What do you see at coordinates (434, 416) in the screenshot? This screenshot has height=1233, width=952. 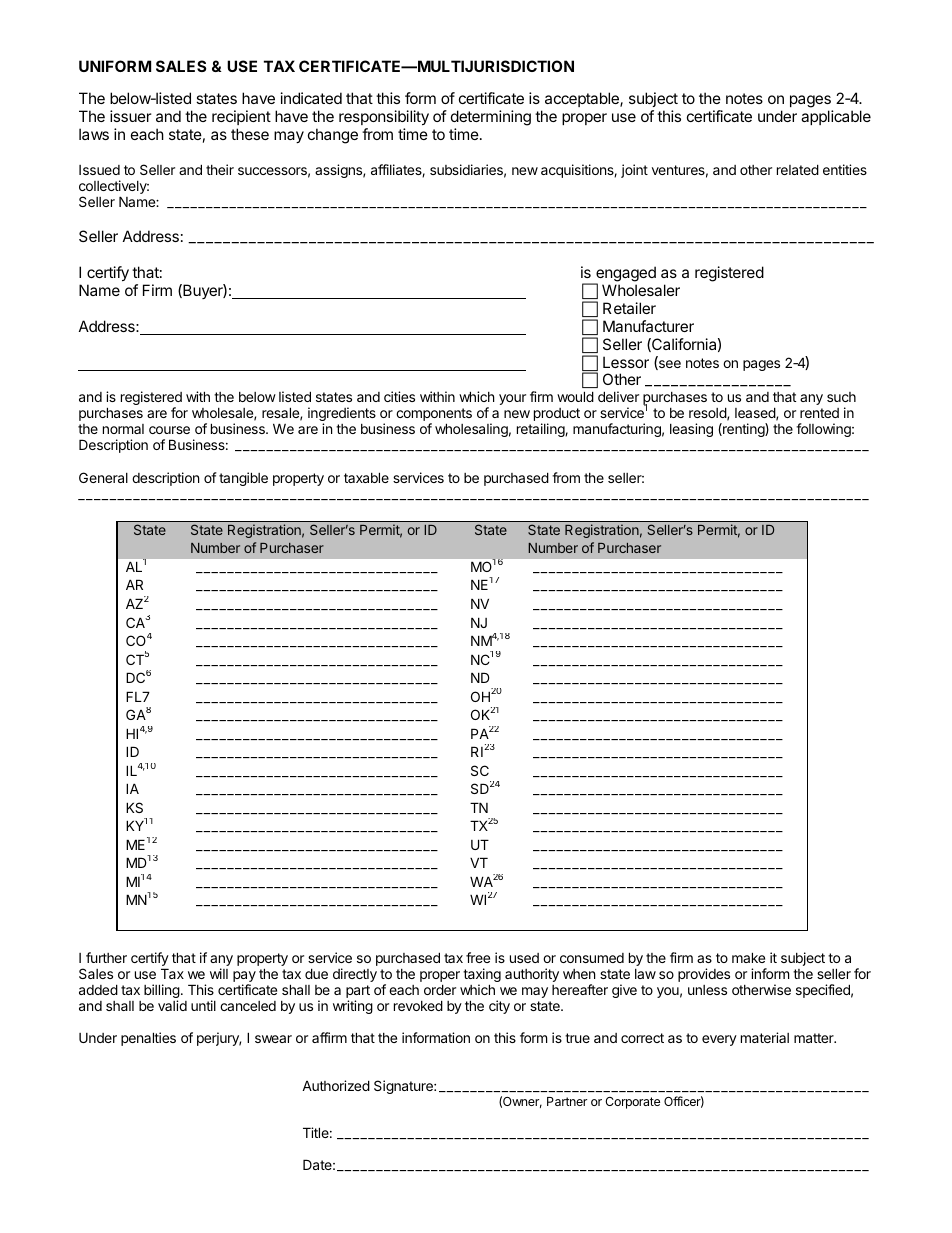 I see `components` at bounding box center [434, 416].
